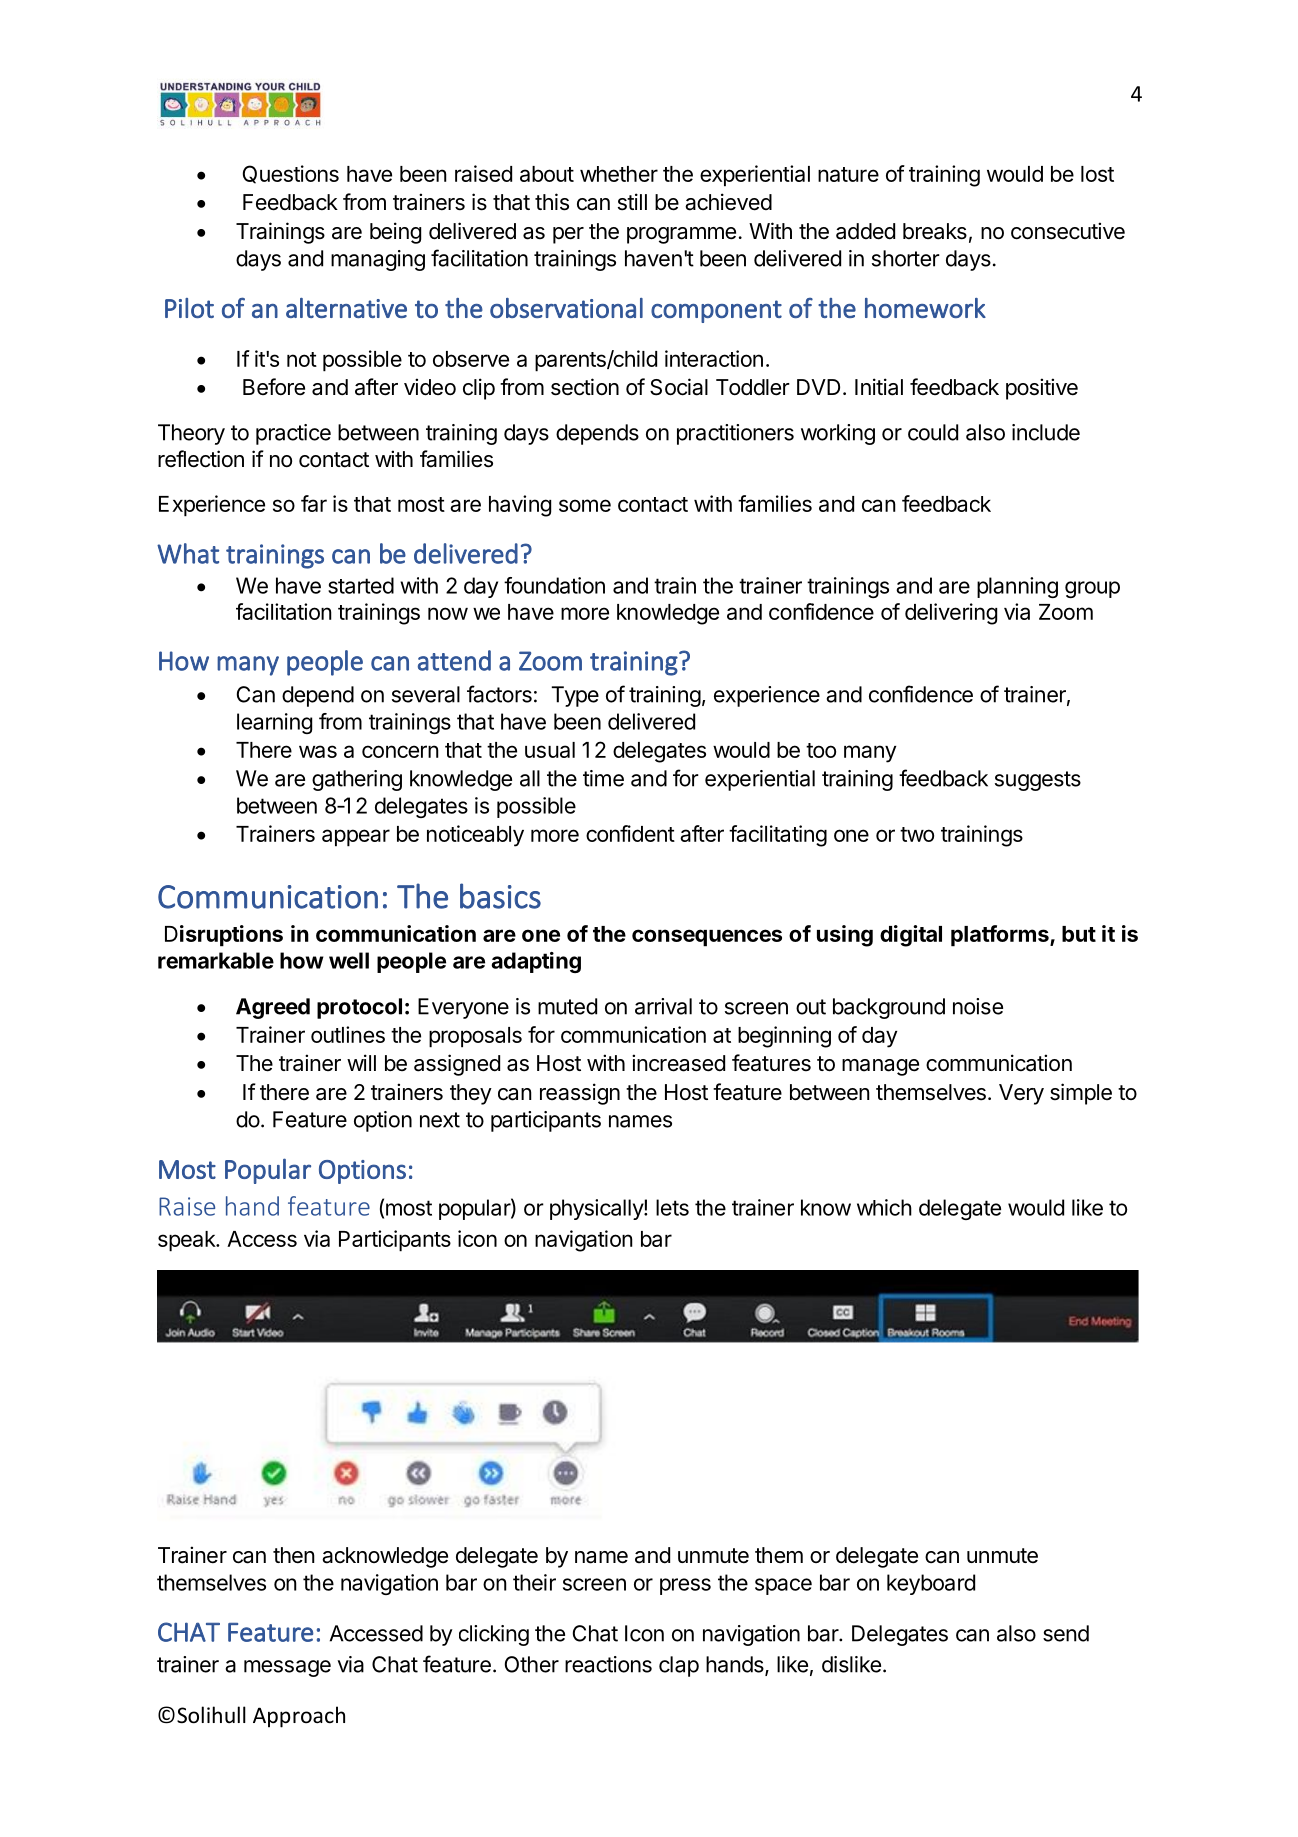  I want to click on speak, so click(187, 1241).
